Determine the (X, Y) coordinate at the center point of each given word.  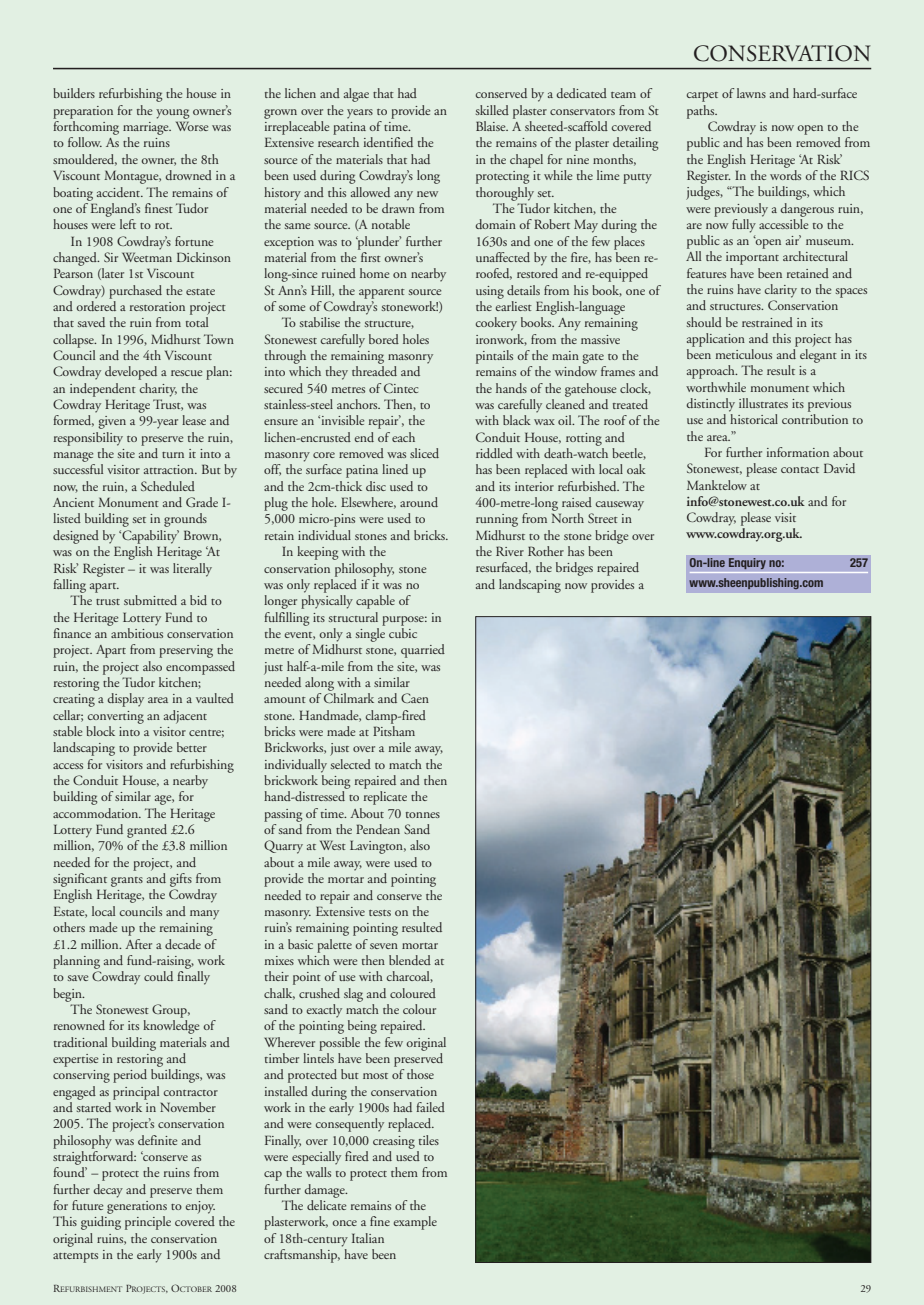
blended (410, 960)
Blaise (492, 126)
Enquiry (747, 564)
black (517, 420)
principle (148, 1223)
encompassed (200, 668)
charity (158, 390)
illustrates (763, 403)
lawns (751, 93)
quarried (423, 651)
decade (183, 944)
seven (384, 946)
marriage (147, 128)
